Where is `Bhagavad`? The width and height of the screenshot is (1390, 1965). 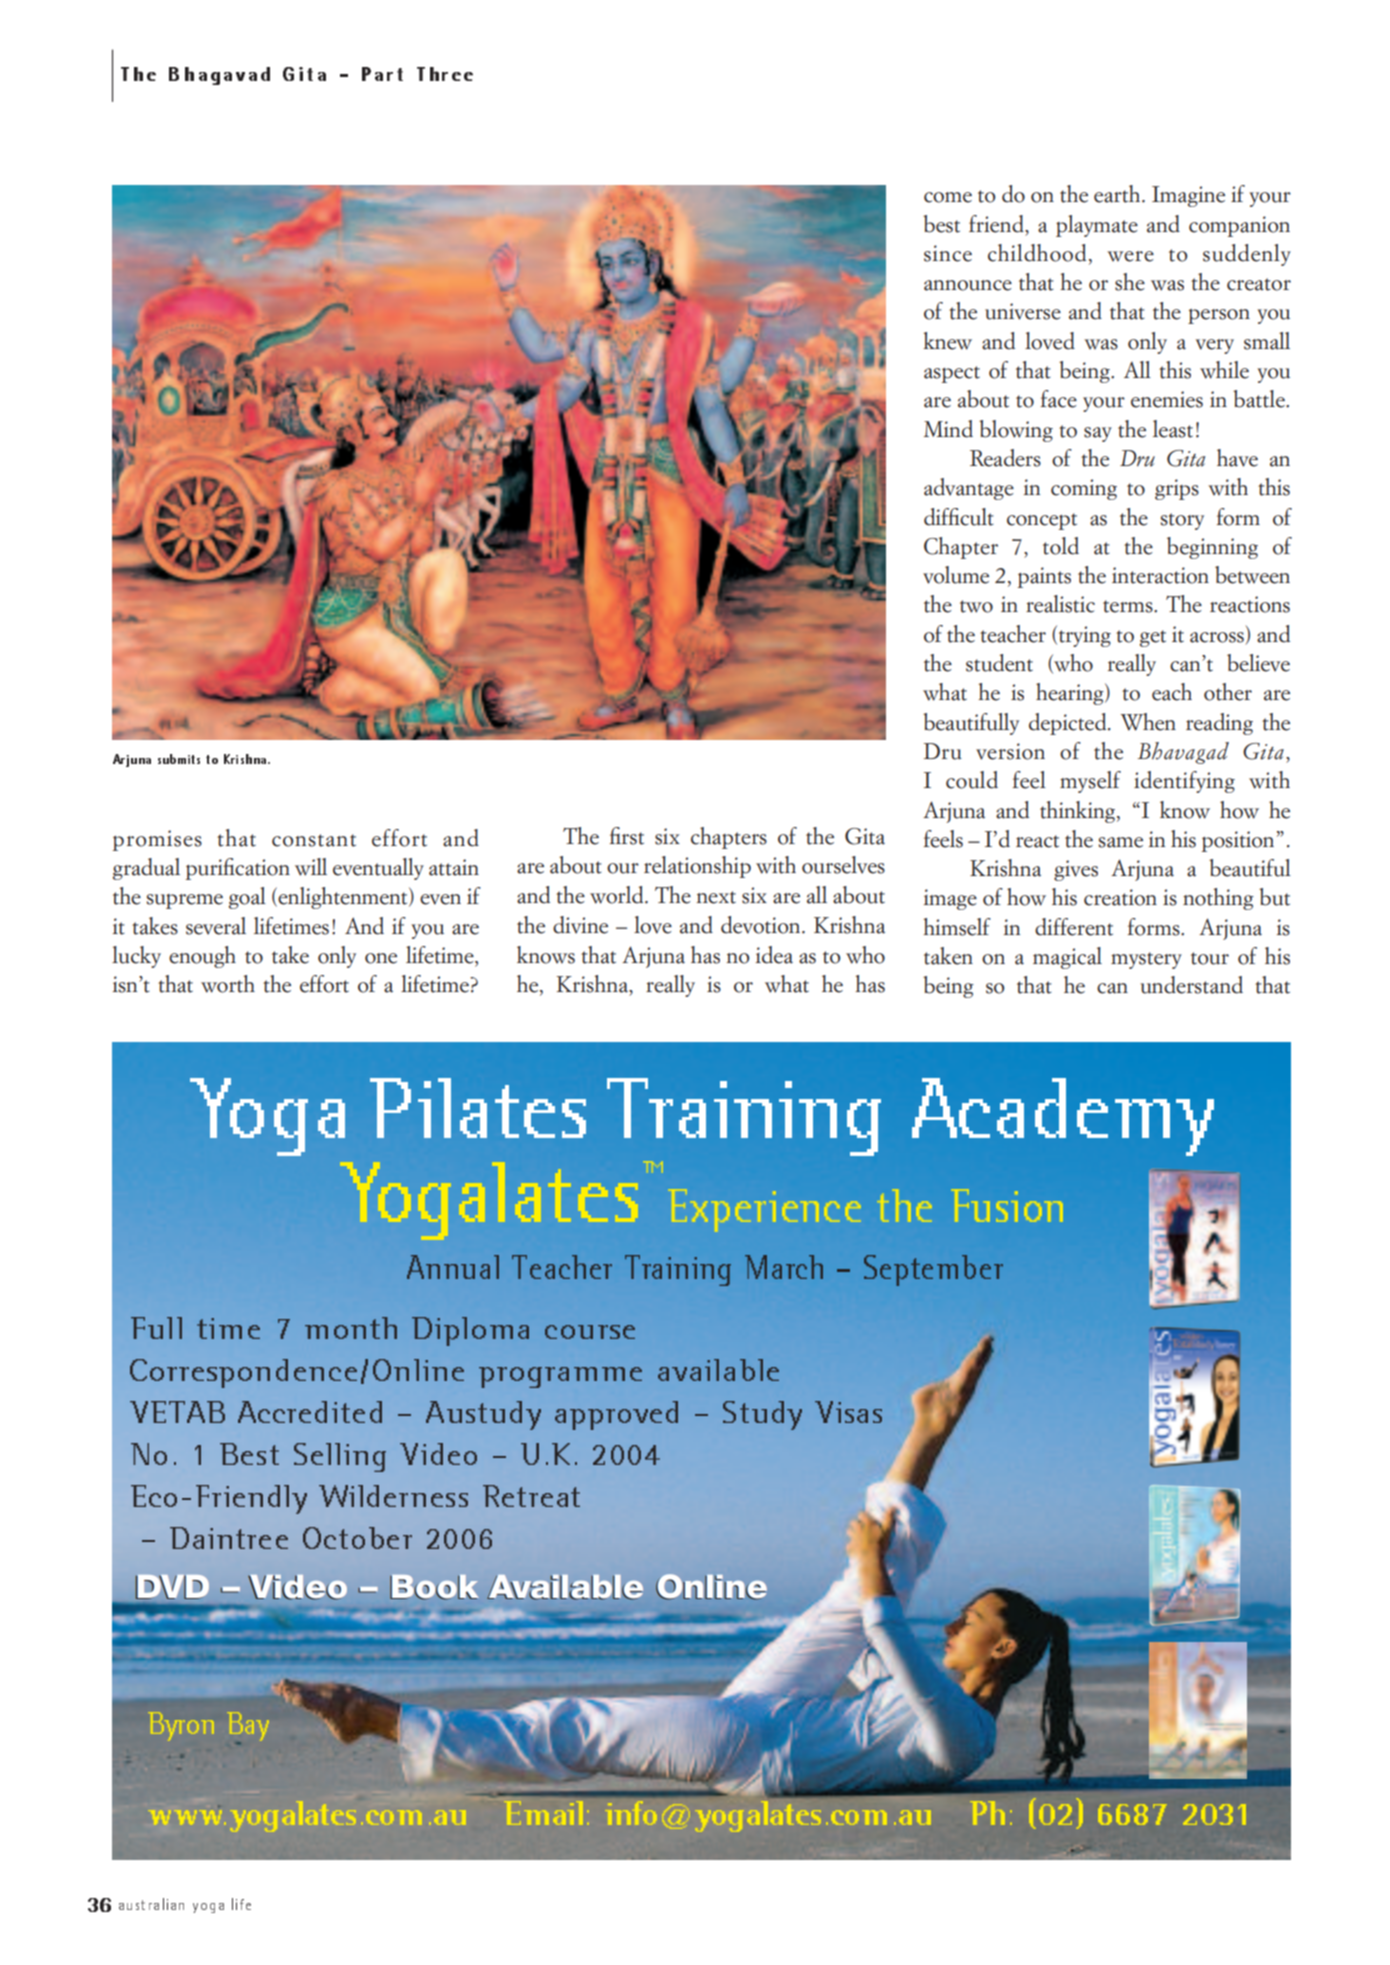
Bhagavad is located at coordinates (219, 76).
